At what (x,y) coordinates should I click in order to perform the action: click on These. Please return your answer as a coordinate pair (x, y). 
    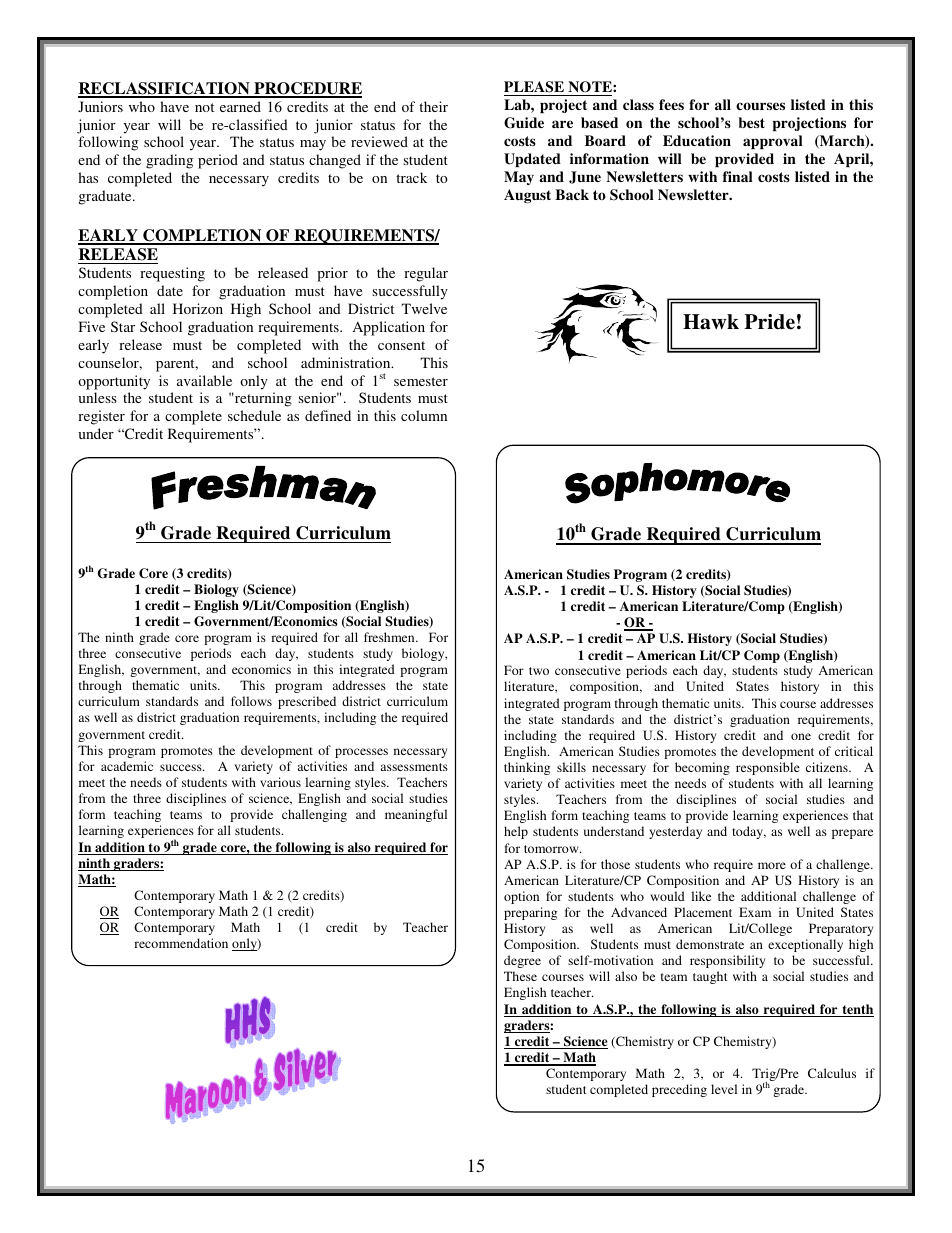
    Looking at the image, I should click on (520, 976).
